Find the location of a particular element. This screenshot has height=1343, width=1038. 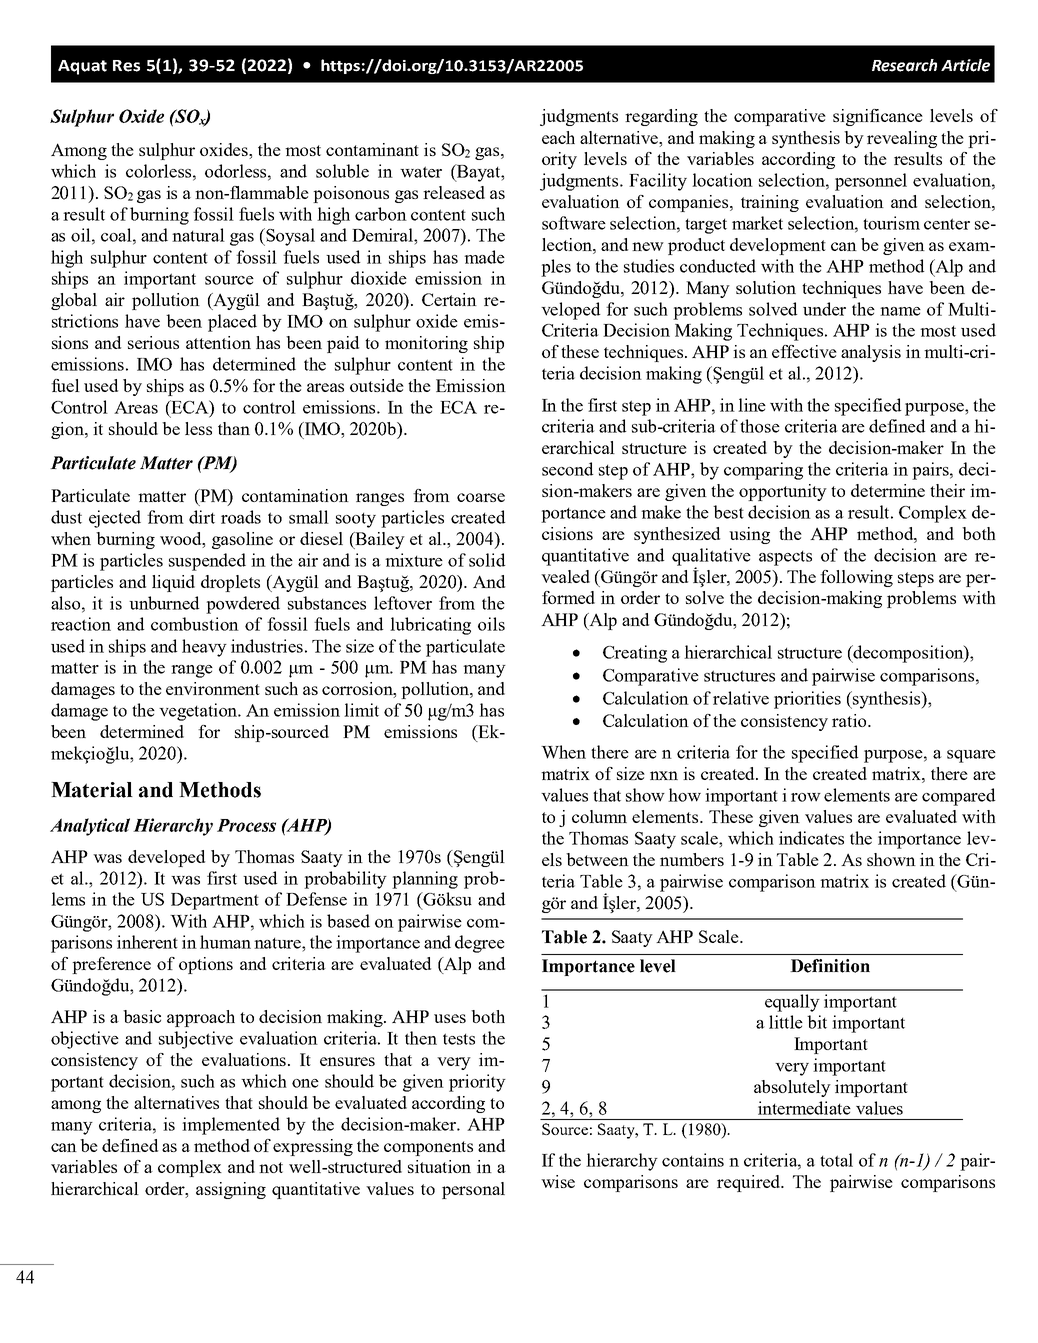

implemented is located at coordinates (231, 1126).
